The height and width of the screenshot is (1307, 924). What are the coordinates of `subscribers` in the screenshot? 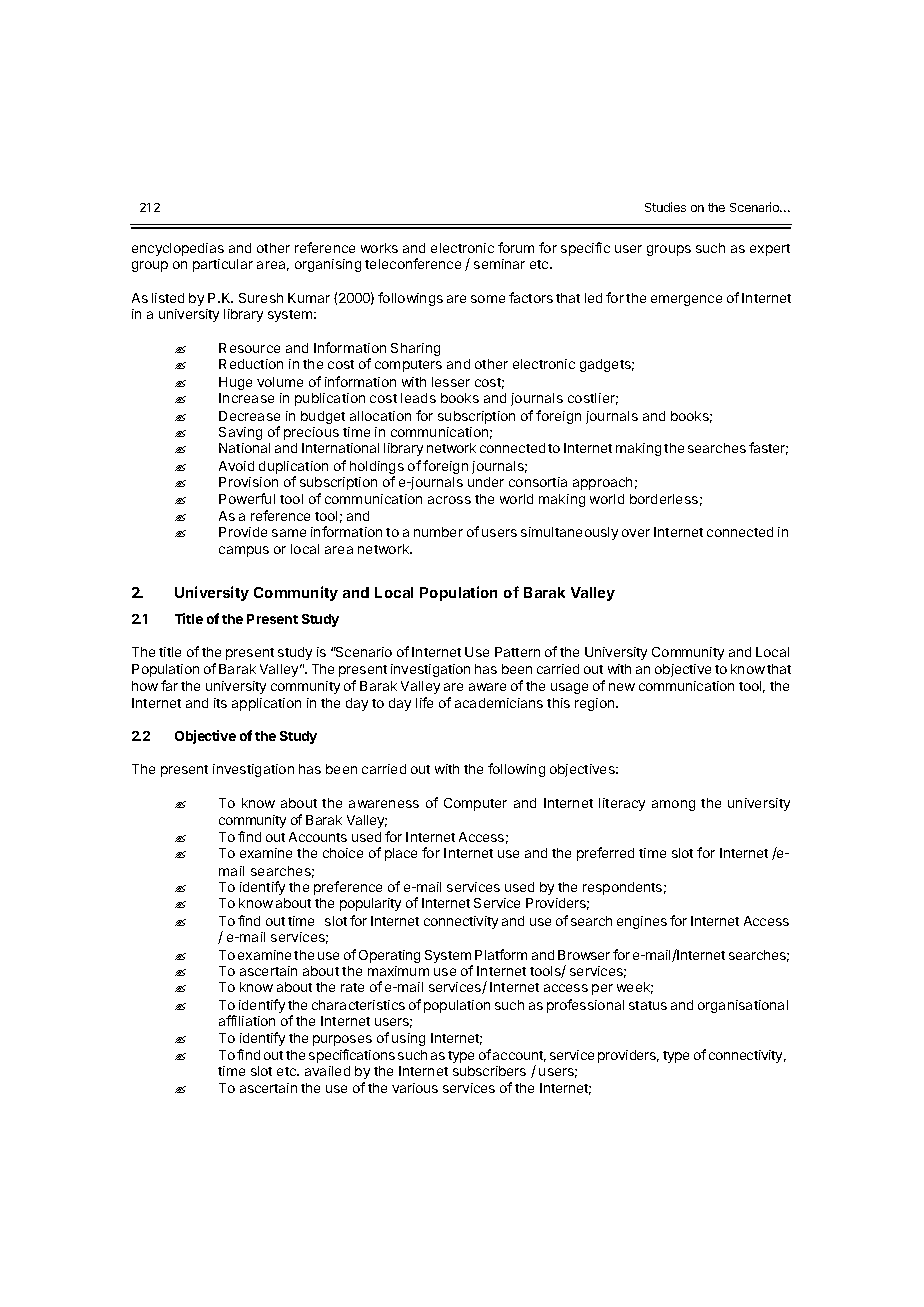 It's located at (489, 1071).
